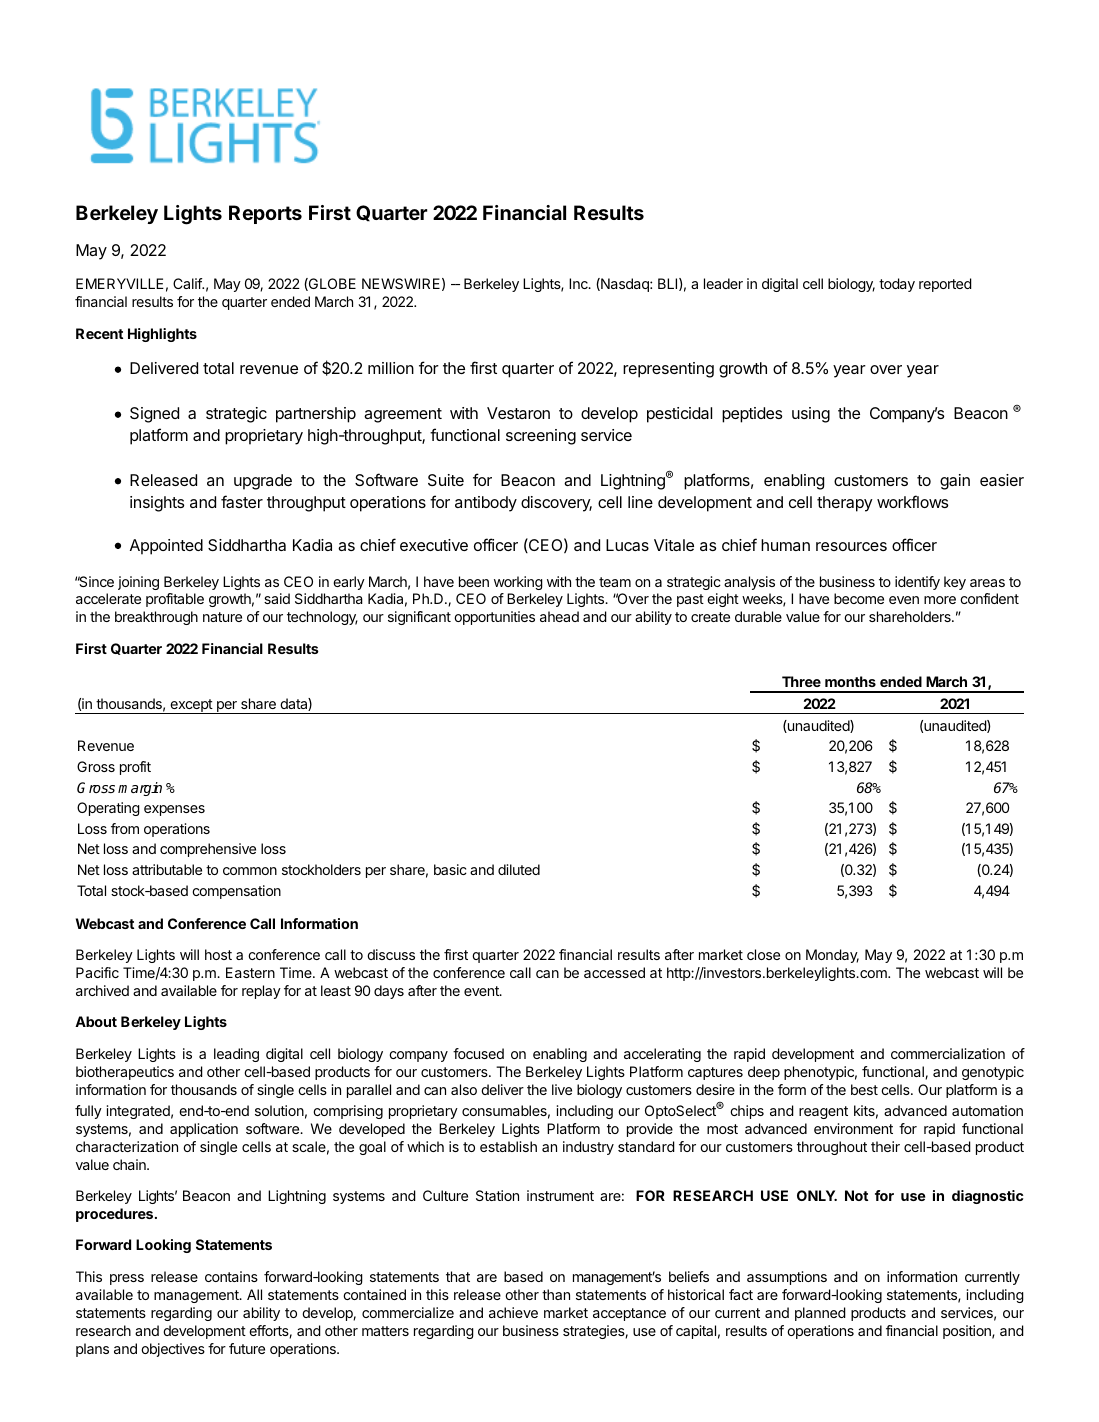  What do you see at coordinates (541, 437) in the screenshot?
I see `screening` at bounding box center [541, 437].
